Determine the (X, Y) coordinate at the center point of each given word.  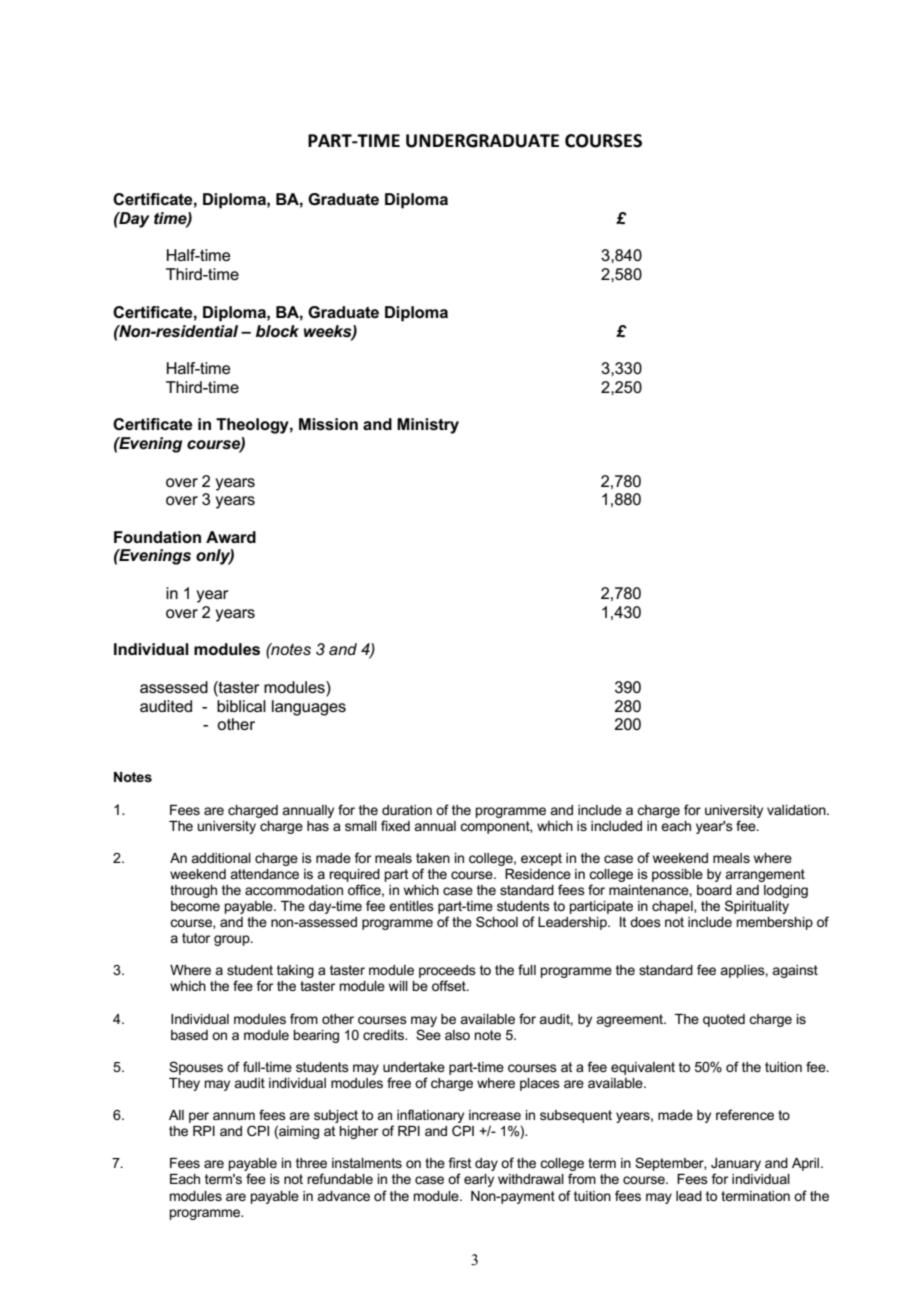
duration (407, 810)
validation (797, 810)
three (311, 1163)
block (277, 331)
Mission (328, 424)
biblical (241, 706)
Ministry (428, 426)
